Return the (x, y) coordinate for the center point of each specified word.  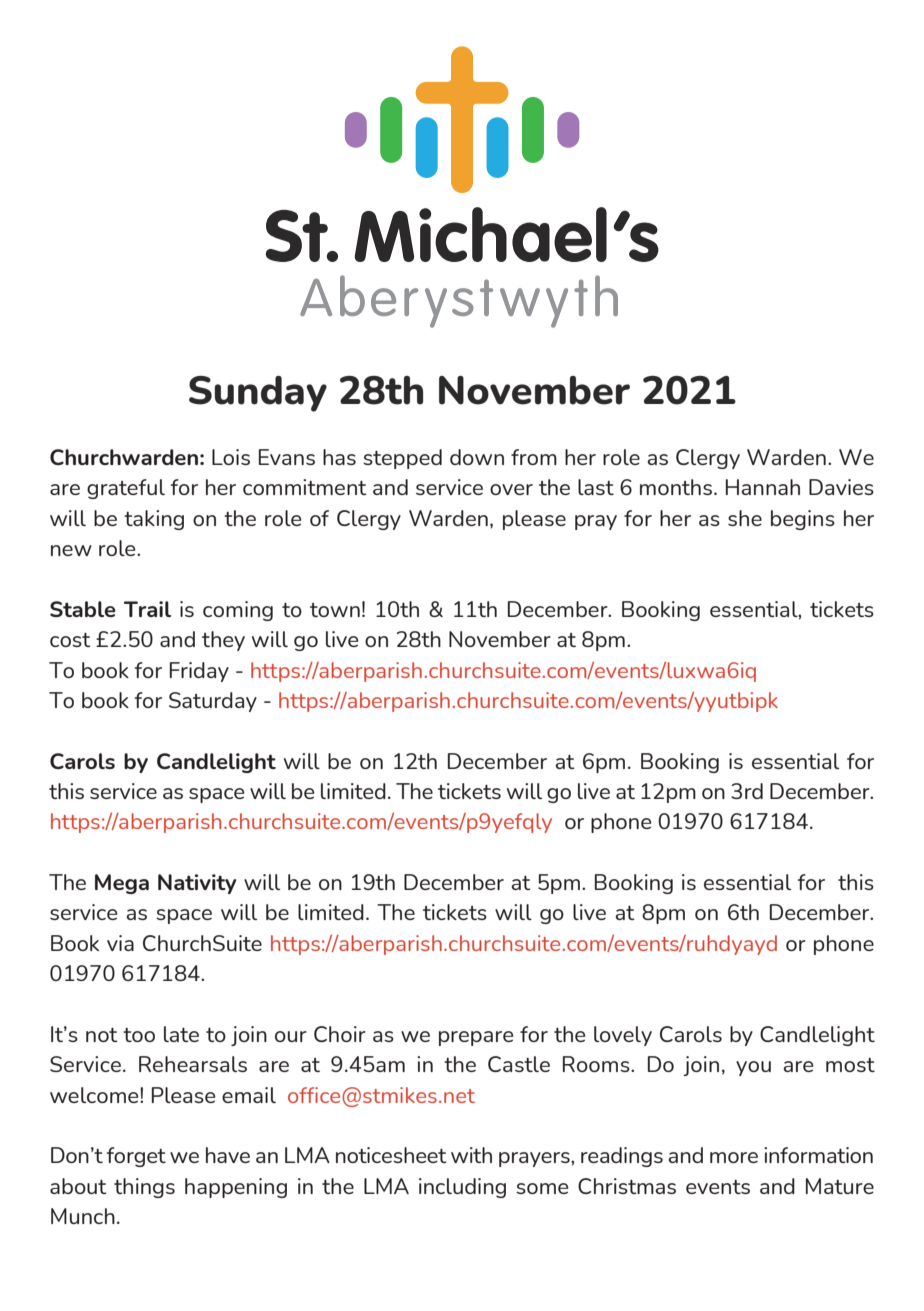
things (144, 1188)
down (477, 457)
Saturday (213, 702)
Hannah (763, 487)
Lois (231, 457)
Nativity (197, 884)
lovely (623, 1036)
